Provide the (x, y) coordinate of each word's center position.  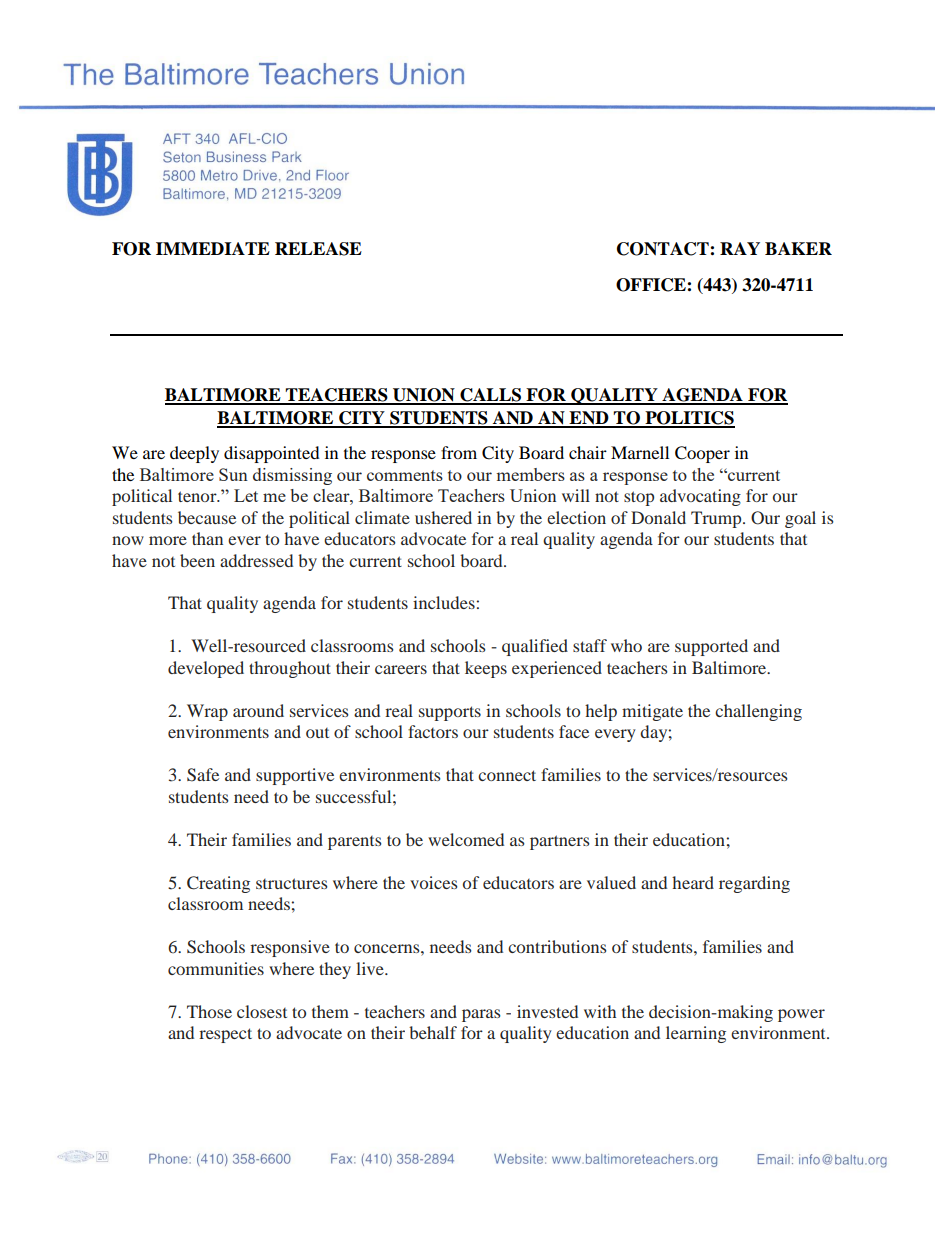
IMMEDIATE (213, 248)
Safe (203, 775)
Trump (717, 519)
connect (507, 775)
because (207, 517)
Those (209, 1011)
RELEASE (318, 249)
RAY (740, 248)
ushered (443, 517)
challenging (758, 712)
